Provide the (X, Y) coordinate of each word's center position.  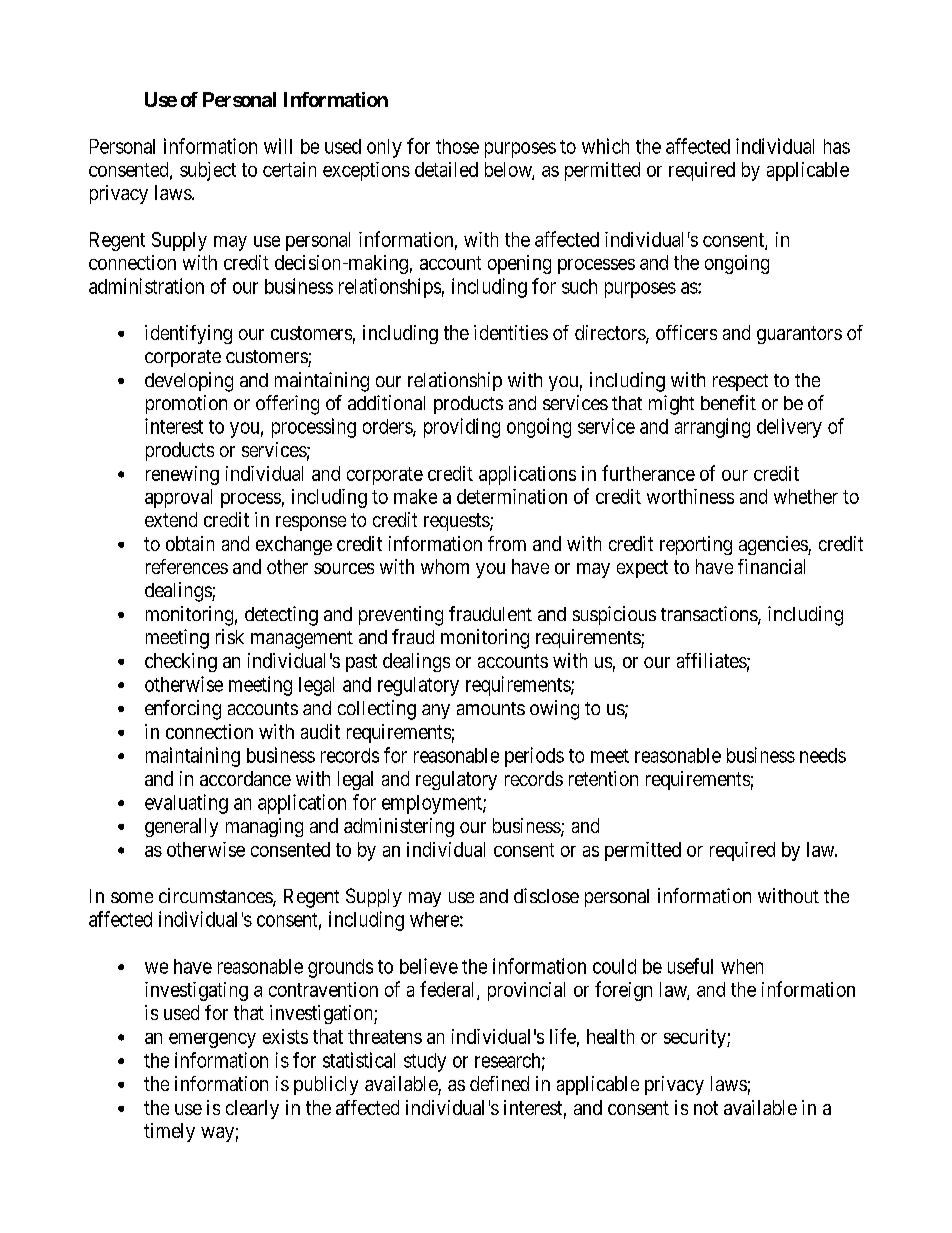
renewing (182, 475)
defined (499, 1083)
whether (806, 496)
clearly (252, 1109)
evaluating (186, 804)
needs (823, 755)
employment (433, 804)
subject (208, 171)
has (837, 146)
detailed (446, 169)
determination (512, 496)
